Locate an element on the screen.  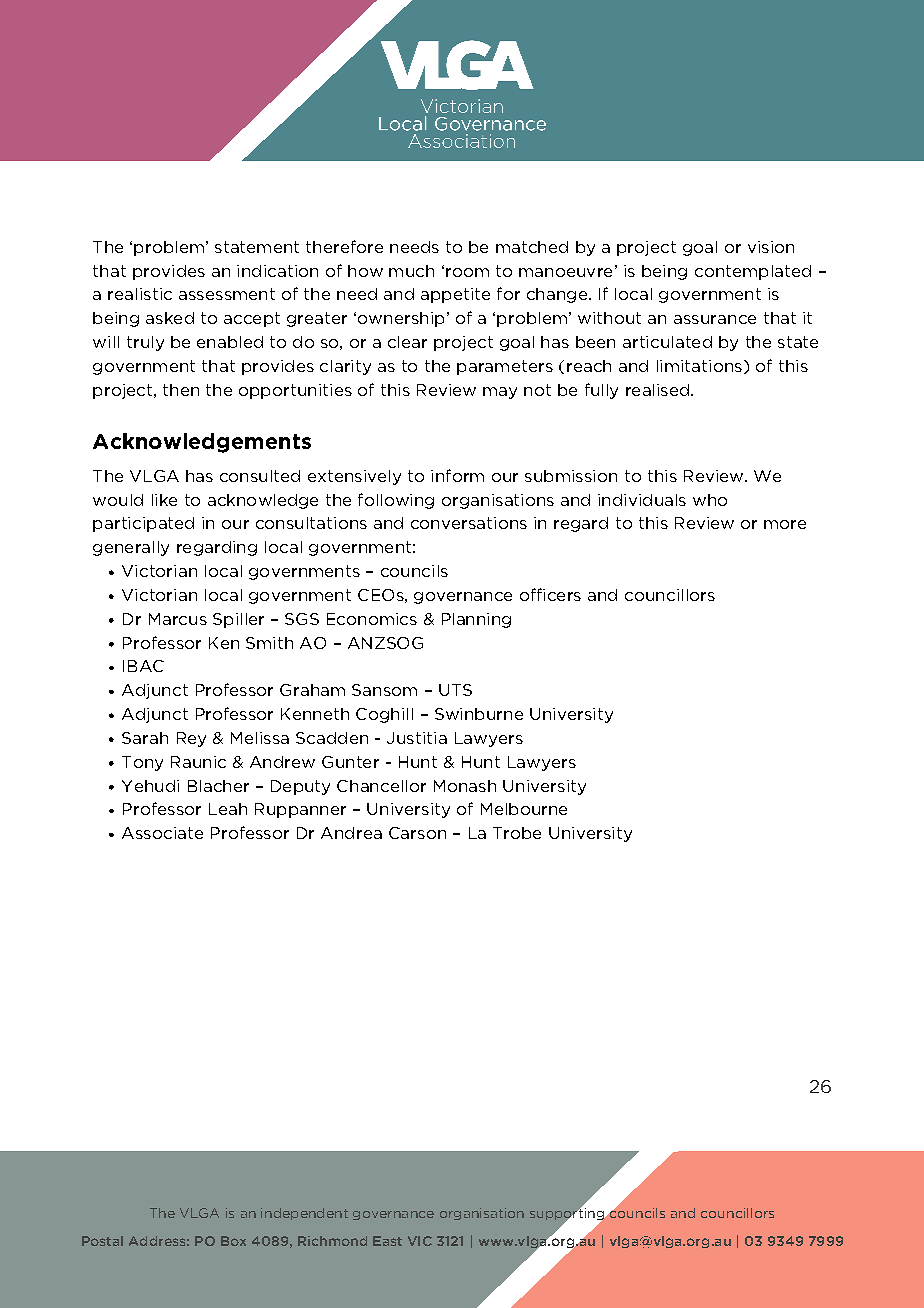
may is located at coordinates (500, 393).
